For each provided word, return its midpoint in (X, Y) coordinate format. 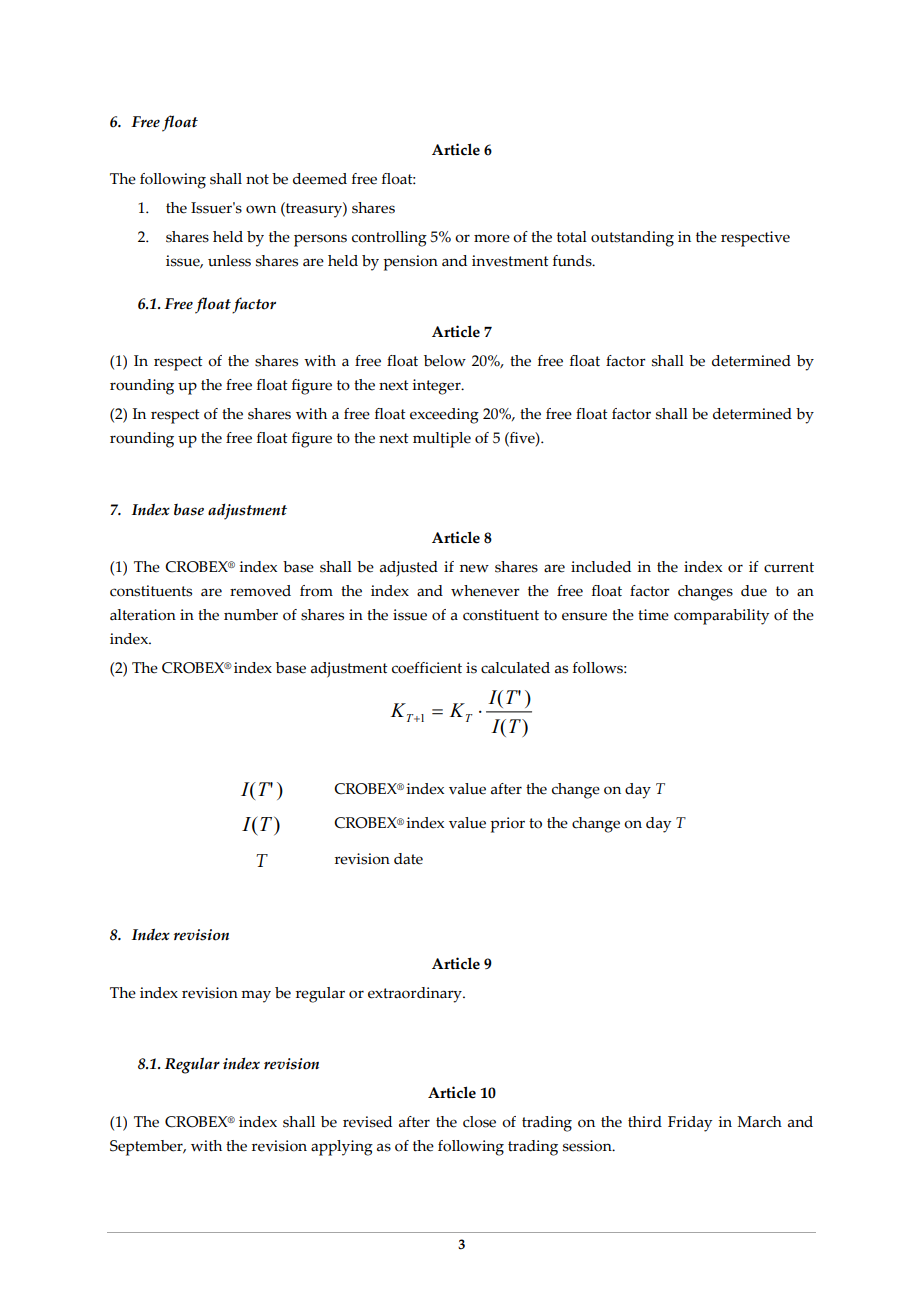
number (251, 615)
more (492, 238)
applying (342, 1148)
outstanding (632, 239)
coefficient (427, 668)
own (261, 209)
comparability (721, 617)
